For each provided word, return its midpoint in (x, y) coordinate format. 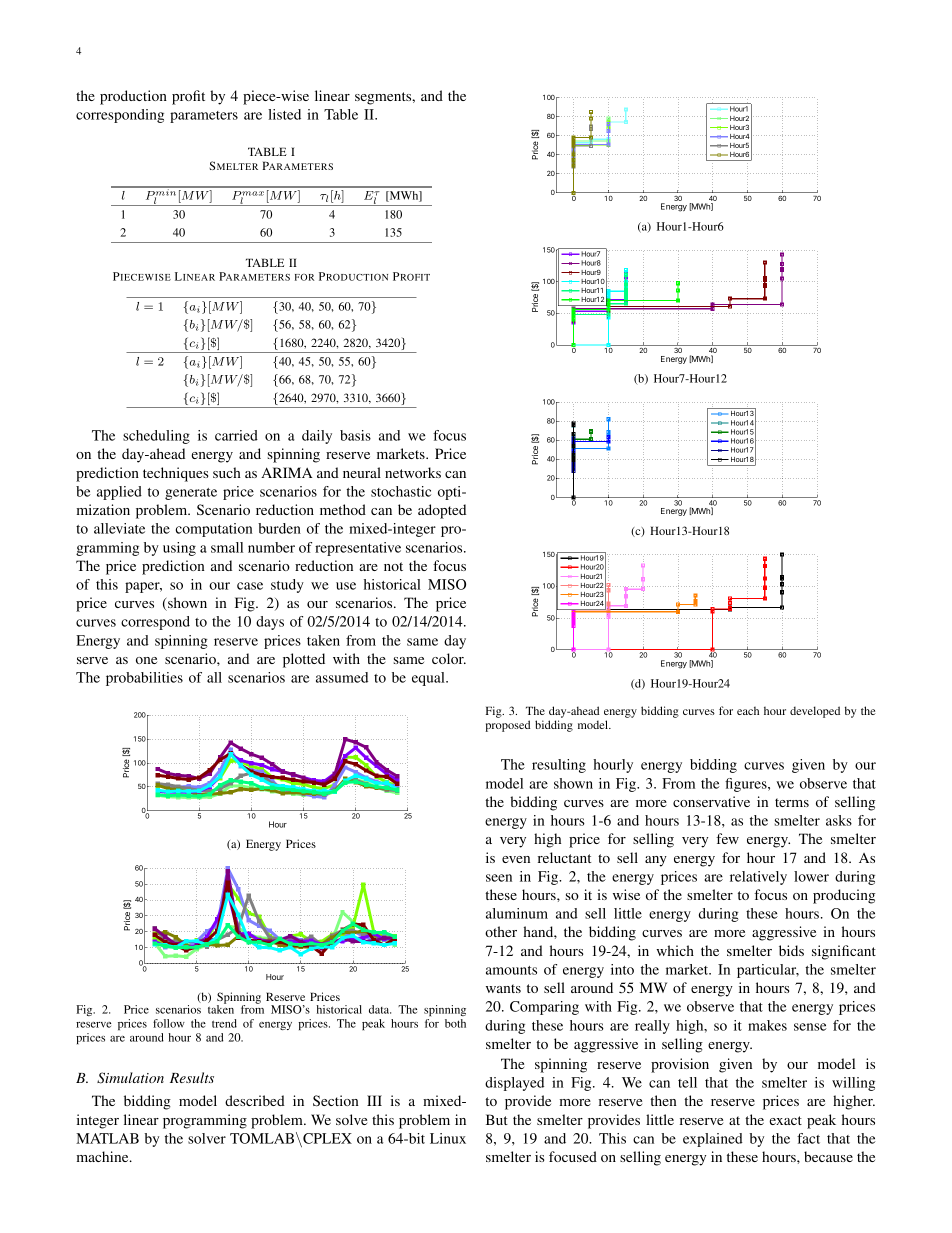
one (146, 660)
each (748, 711)
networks (413, 472)
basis (355, 435)
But (497, 1119)
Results (192, 1077)
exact (785, 1120)
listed (284, 114)
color (449, 658)
